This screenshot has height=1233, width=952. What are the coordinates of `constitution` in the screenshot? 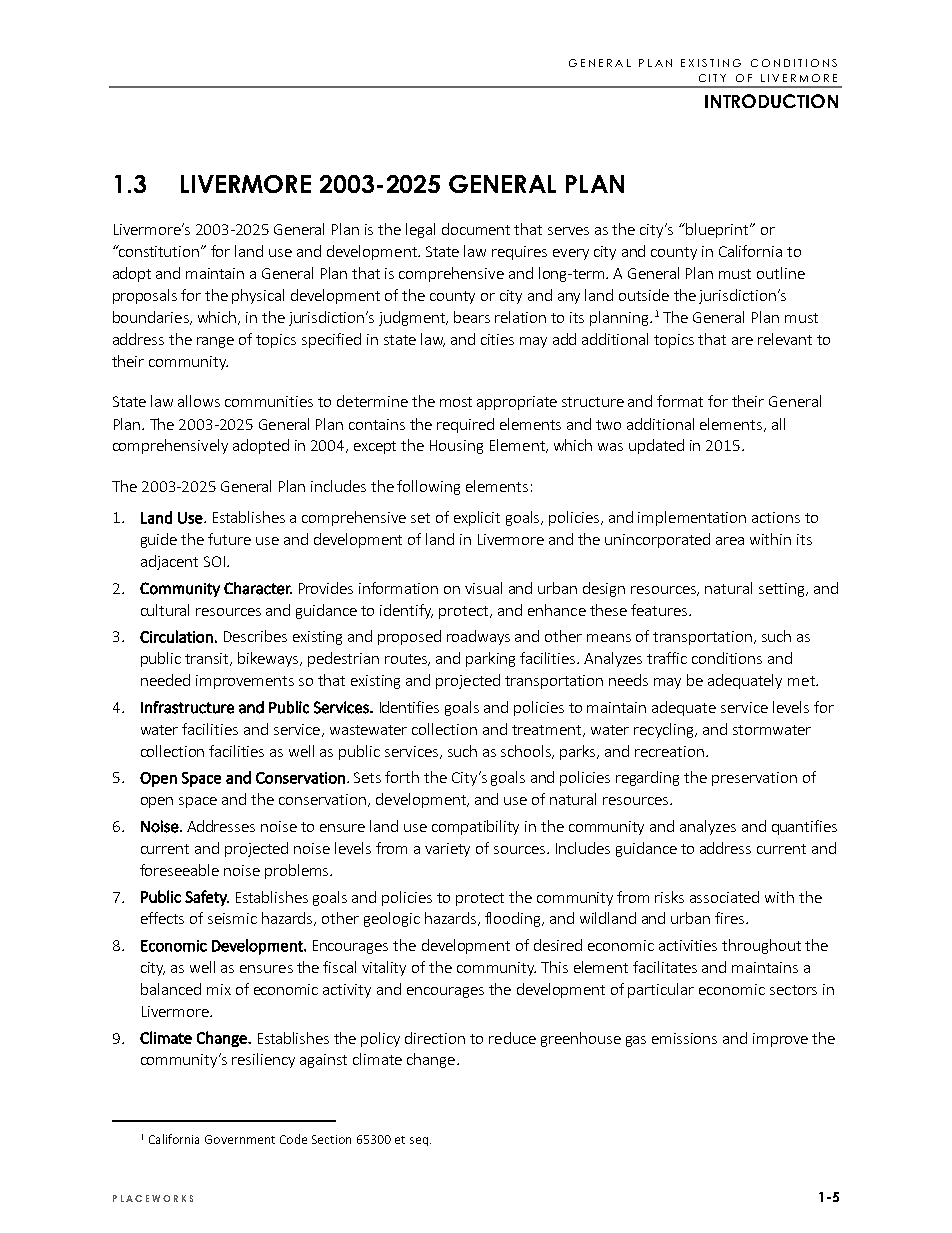 It's located at (159, 251).
